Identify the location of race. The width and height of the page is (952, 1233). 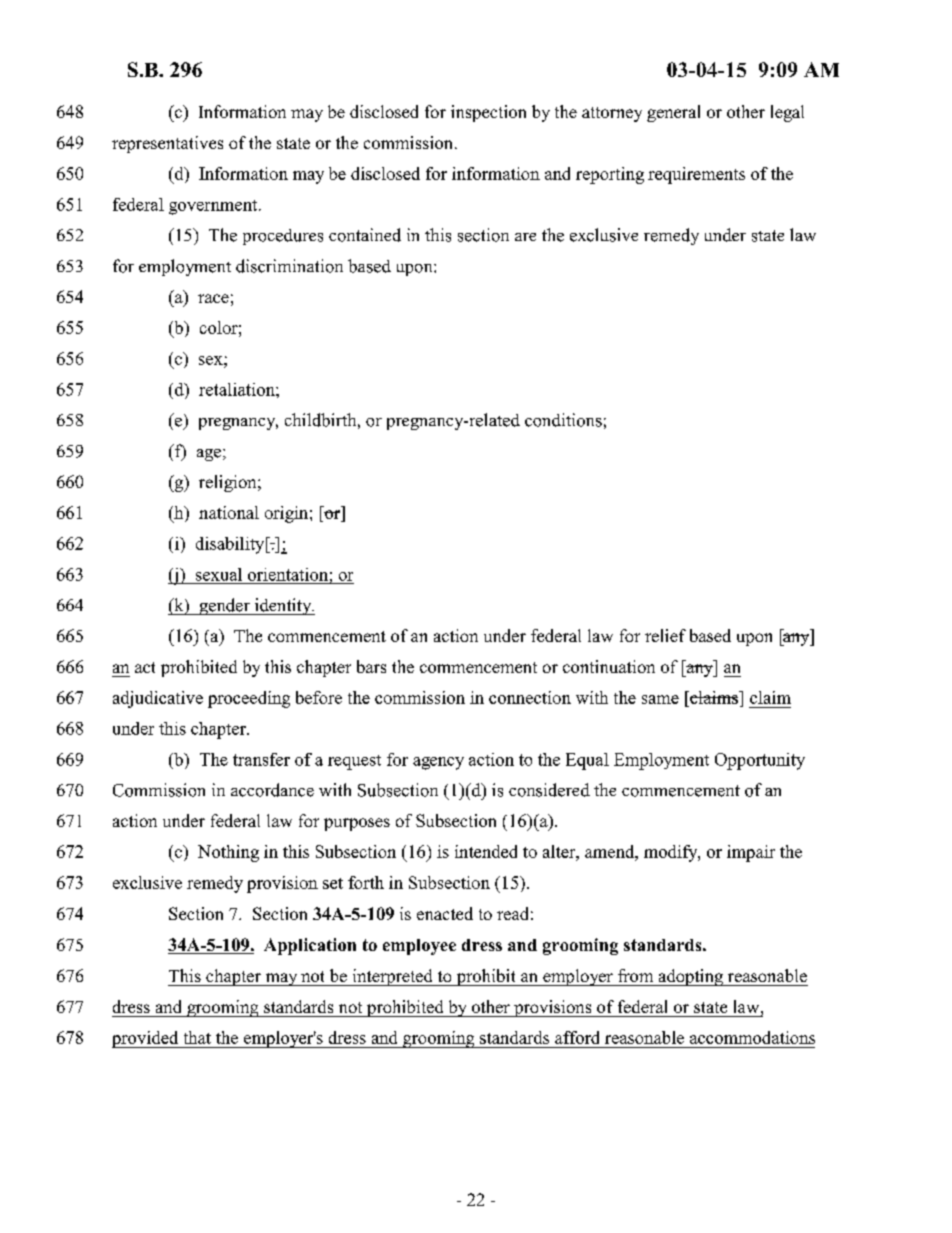
(213, 298).
